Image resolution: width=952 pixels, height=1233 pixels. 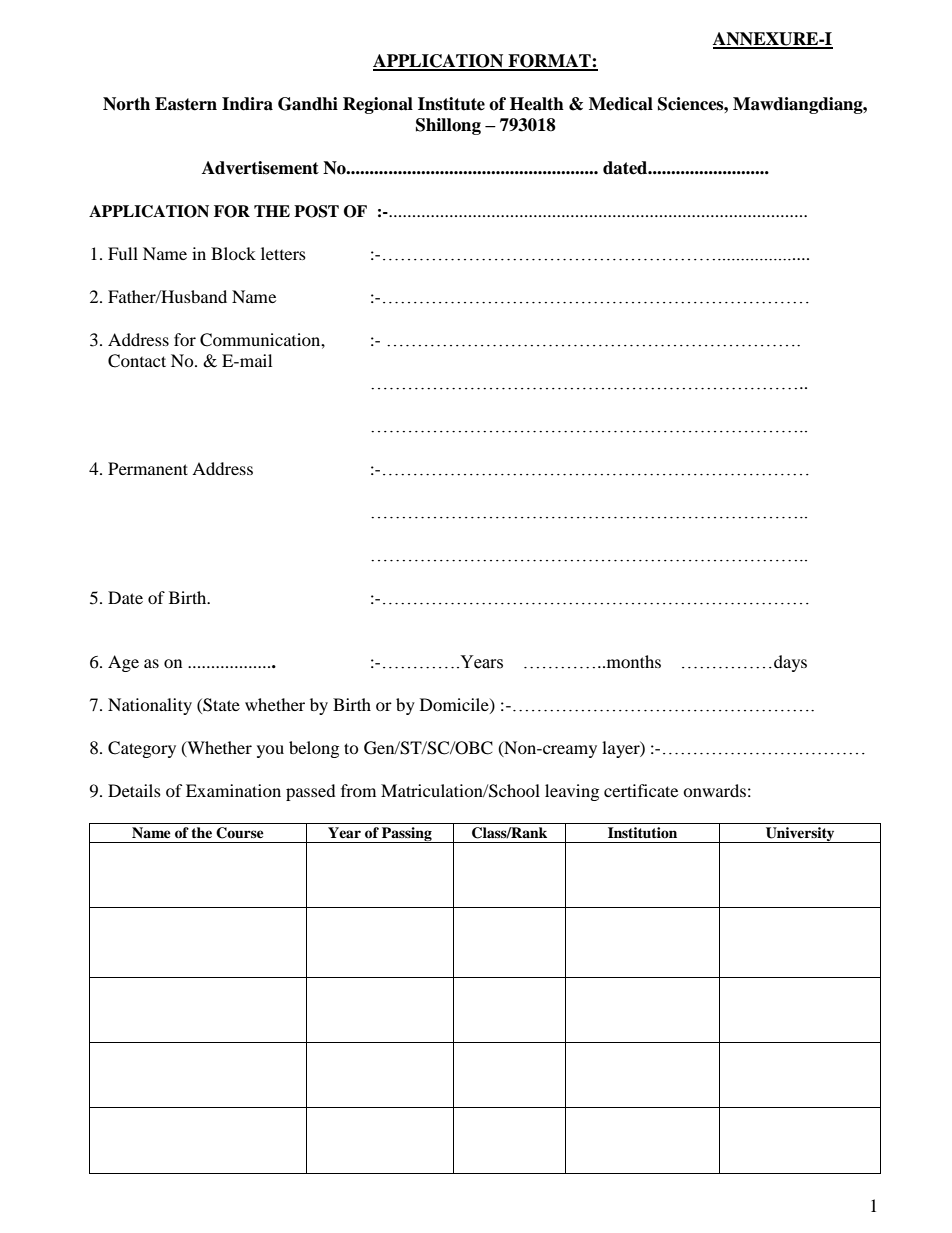 What do you see at coordinates (233, 790) in the image?
I see `Examination` at bounding box center [233, 790].
